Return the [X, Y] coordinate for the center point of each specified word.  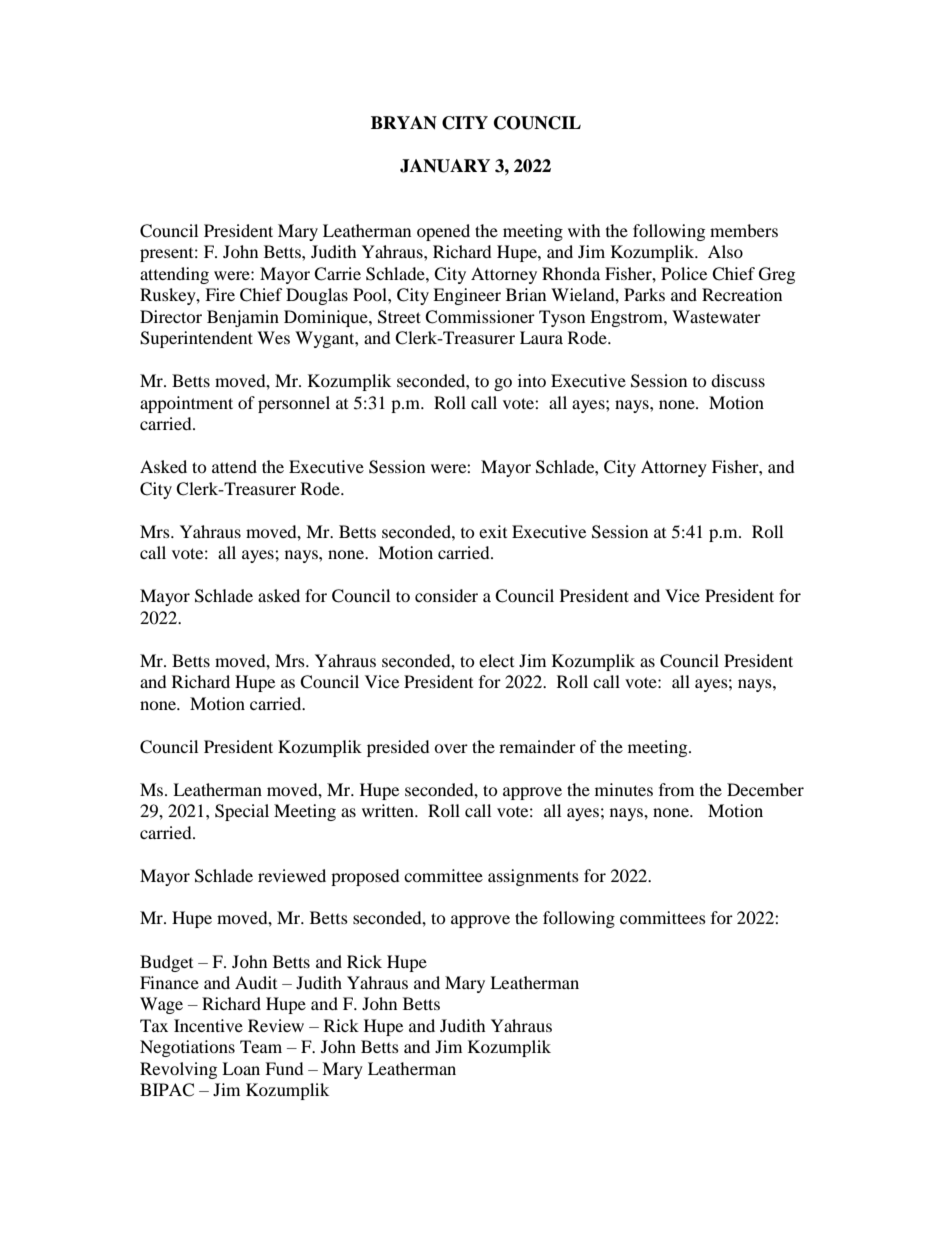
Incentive [208, 1025]
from [676, 789]
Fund [284, 1068]
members [744, 230]
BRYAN [404, 123]
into [532, 380]
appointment [186, 404]
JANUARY [445, 166]
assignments [533, 877]
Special [242, 812]
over [451, 748]
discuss [738, 380]
